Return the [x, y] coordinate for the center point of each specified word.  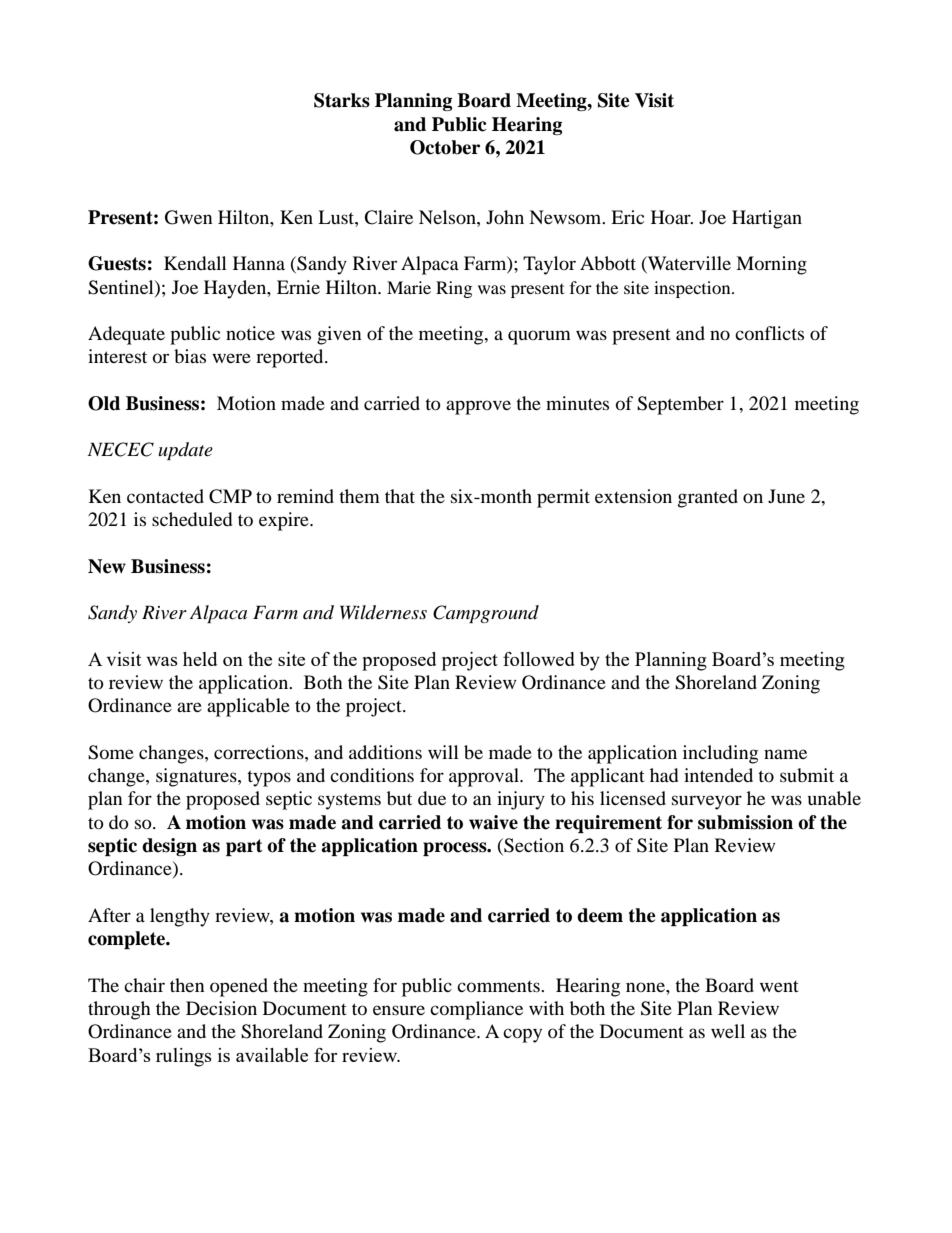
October [445, 147]
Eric [627, 217]
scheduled [192, 519]
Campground [486, 614]
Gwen [189, 217]
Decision [221, 1008]
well [728, 1031]
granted [708, 498]
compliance [476, 1010]
